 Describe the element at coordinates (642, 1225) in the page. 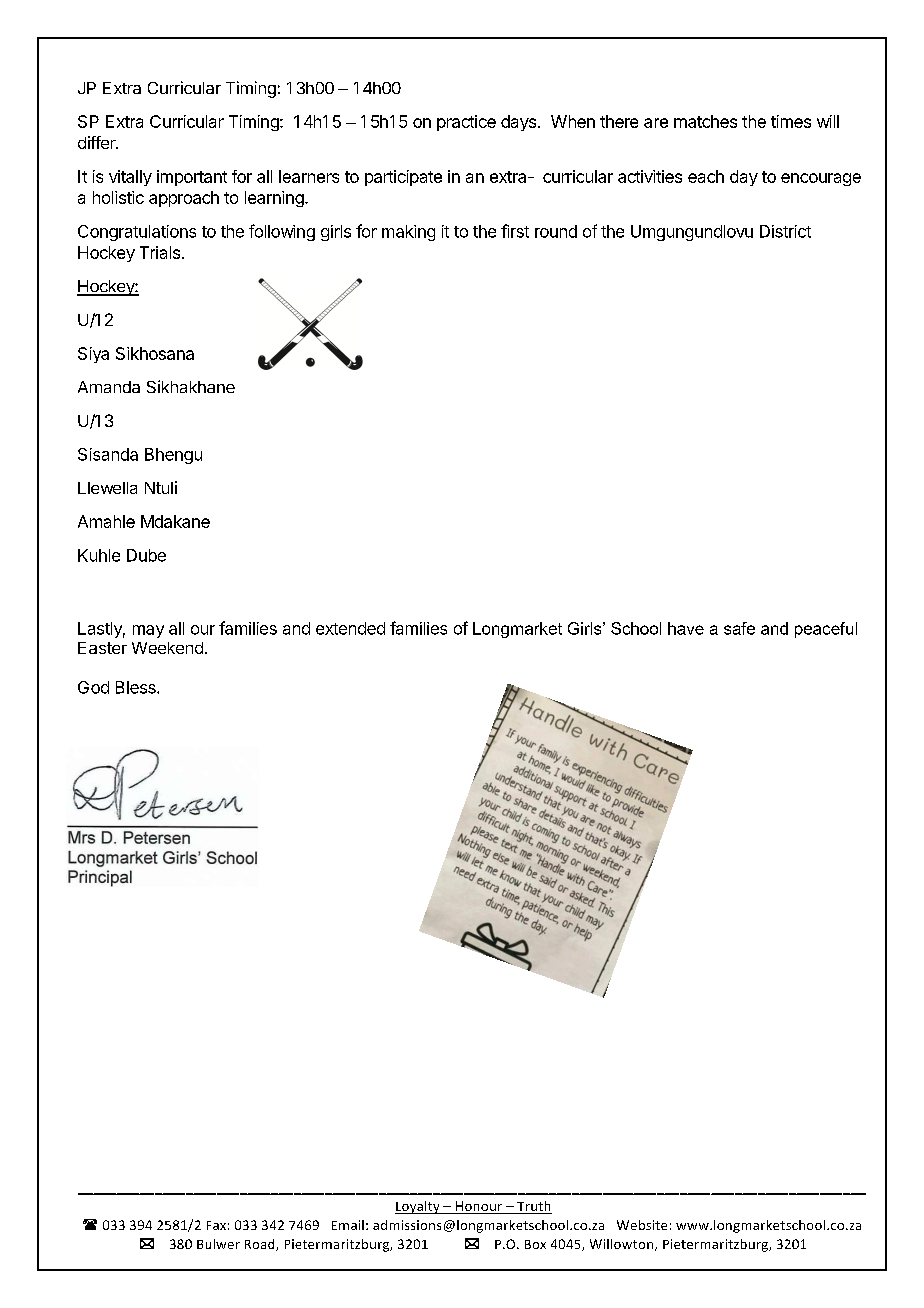

I see `Website` at that location.
